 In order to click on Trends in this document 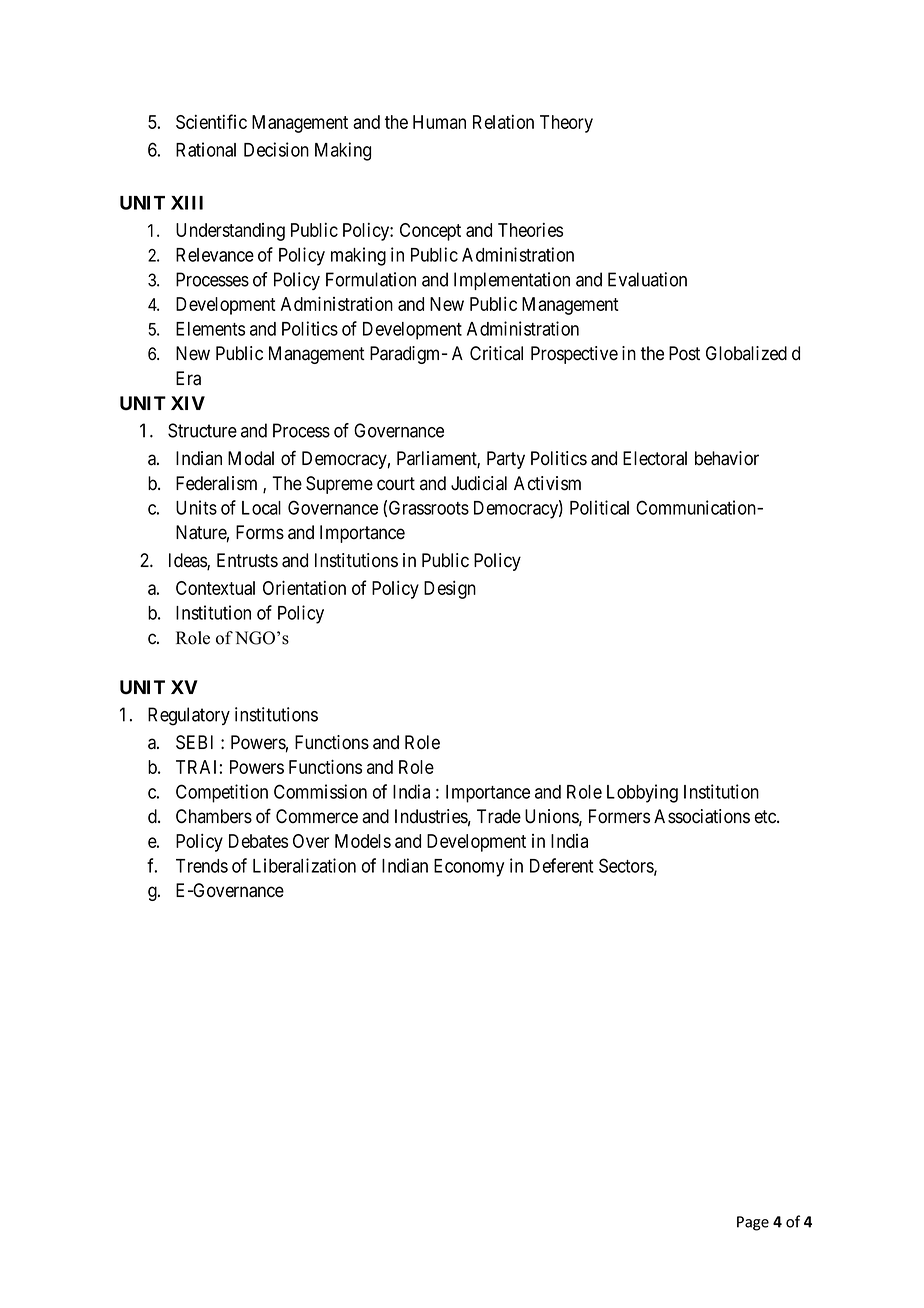, I will do `click(202, 866)`.
